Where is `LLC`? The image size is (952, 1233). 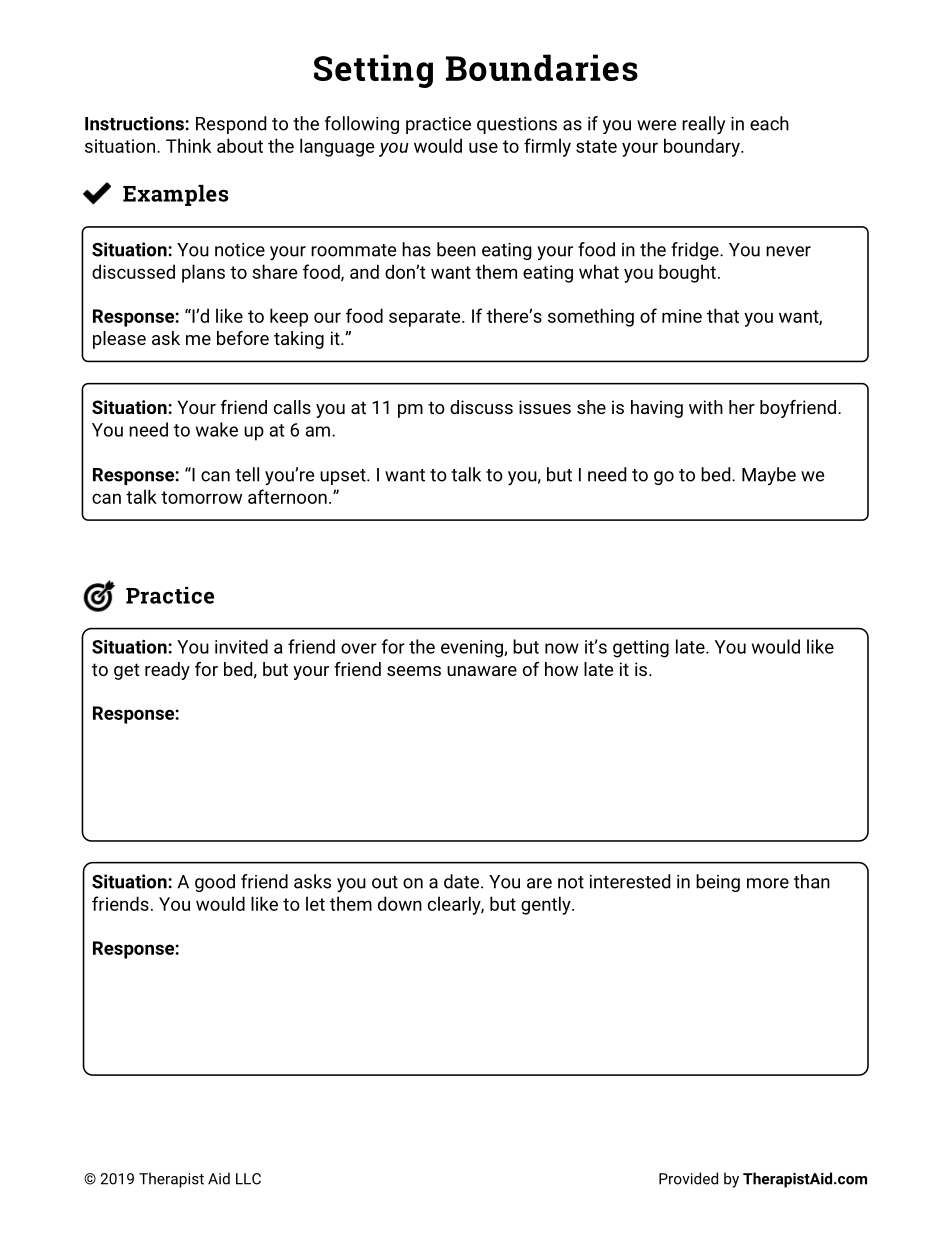 LLC is located at coordinates (248, 1179).
